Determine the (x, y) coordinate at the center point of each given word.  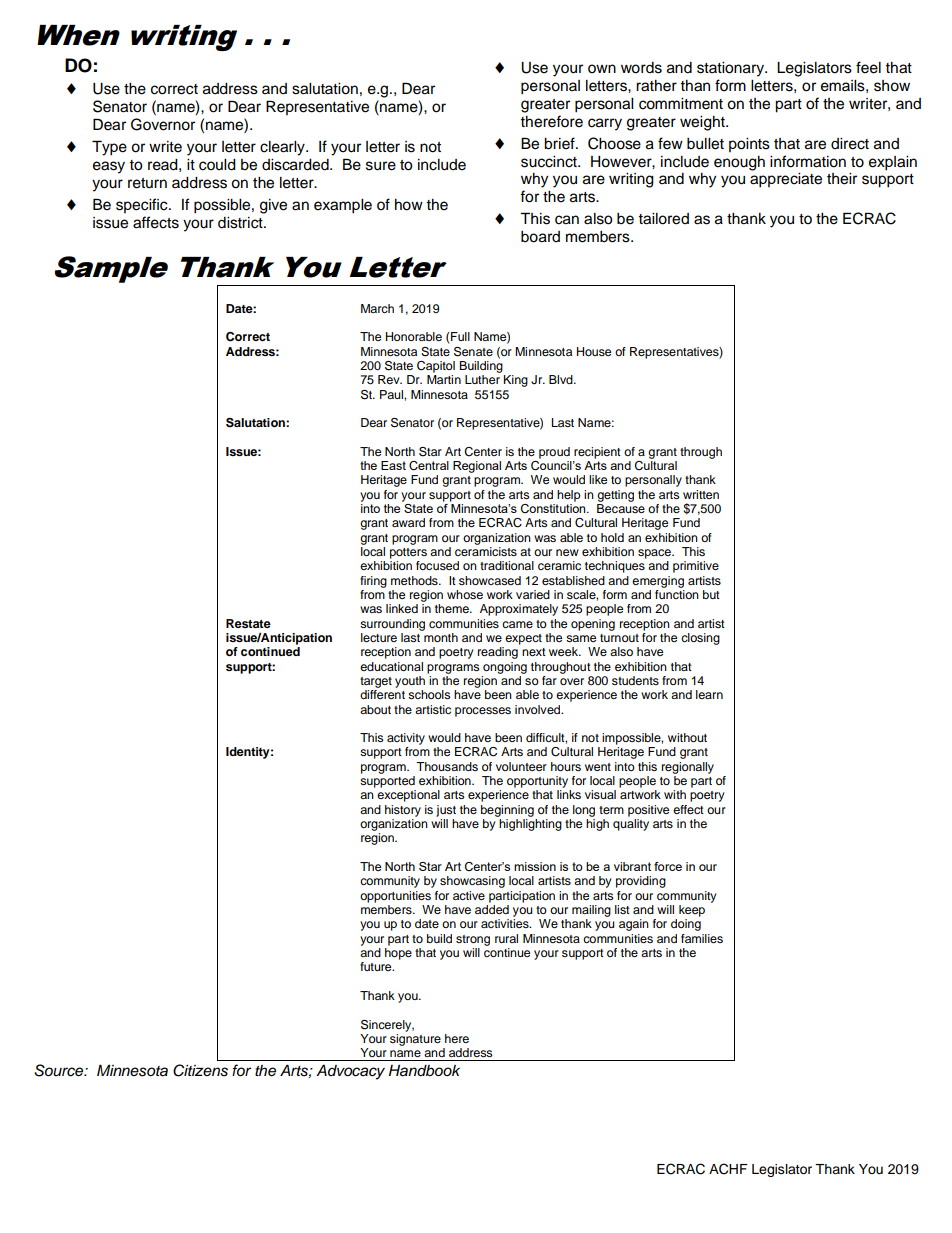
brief (560, 143)
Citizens (200, 1070)
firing (373, 582)
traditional (507, 565)
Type (109, 148)
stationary (731, 69)
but (711, 594)
